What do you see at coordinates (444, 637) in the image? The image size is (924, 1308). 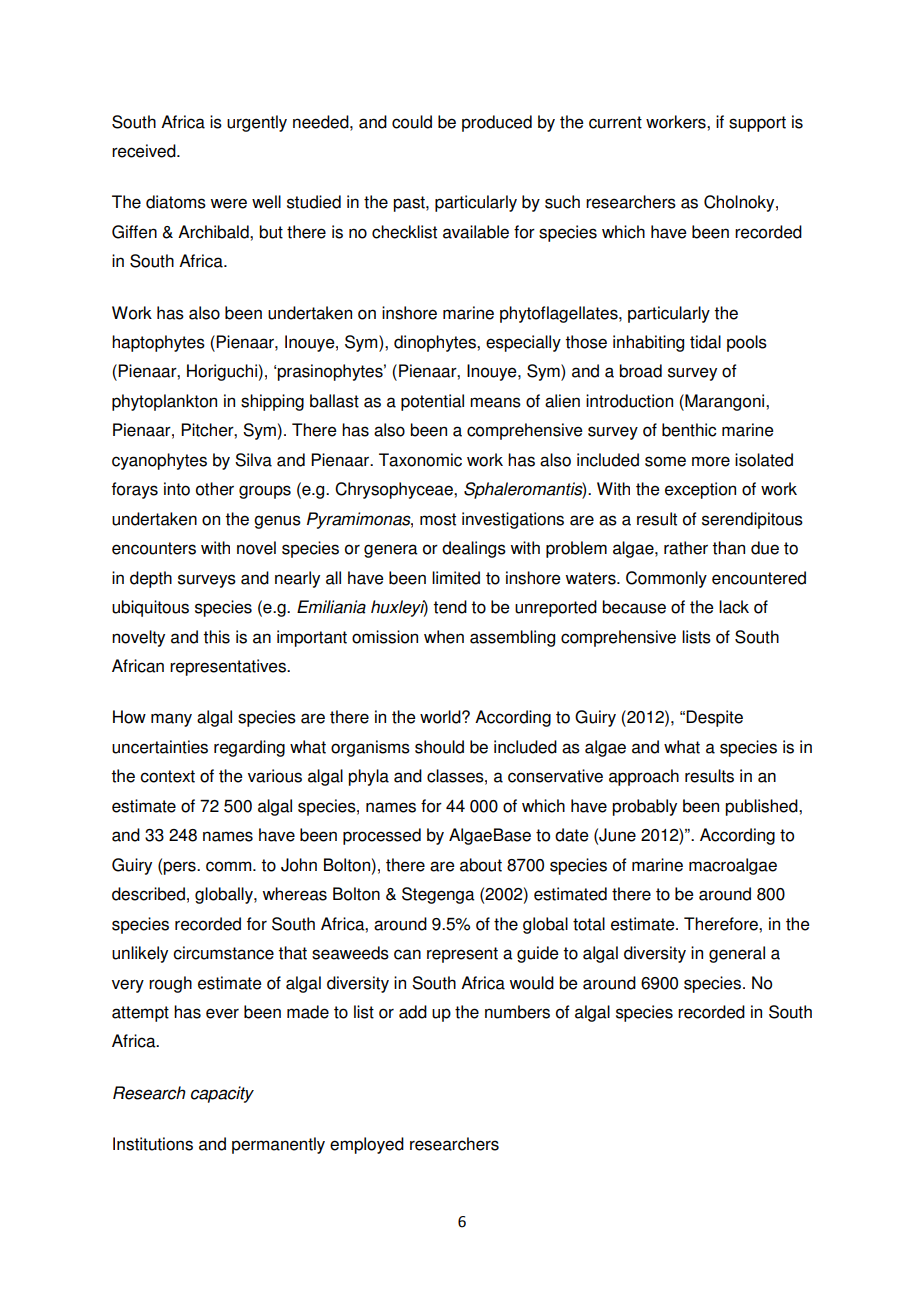 I see `when` at bounding box center [444, 637].
